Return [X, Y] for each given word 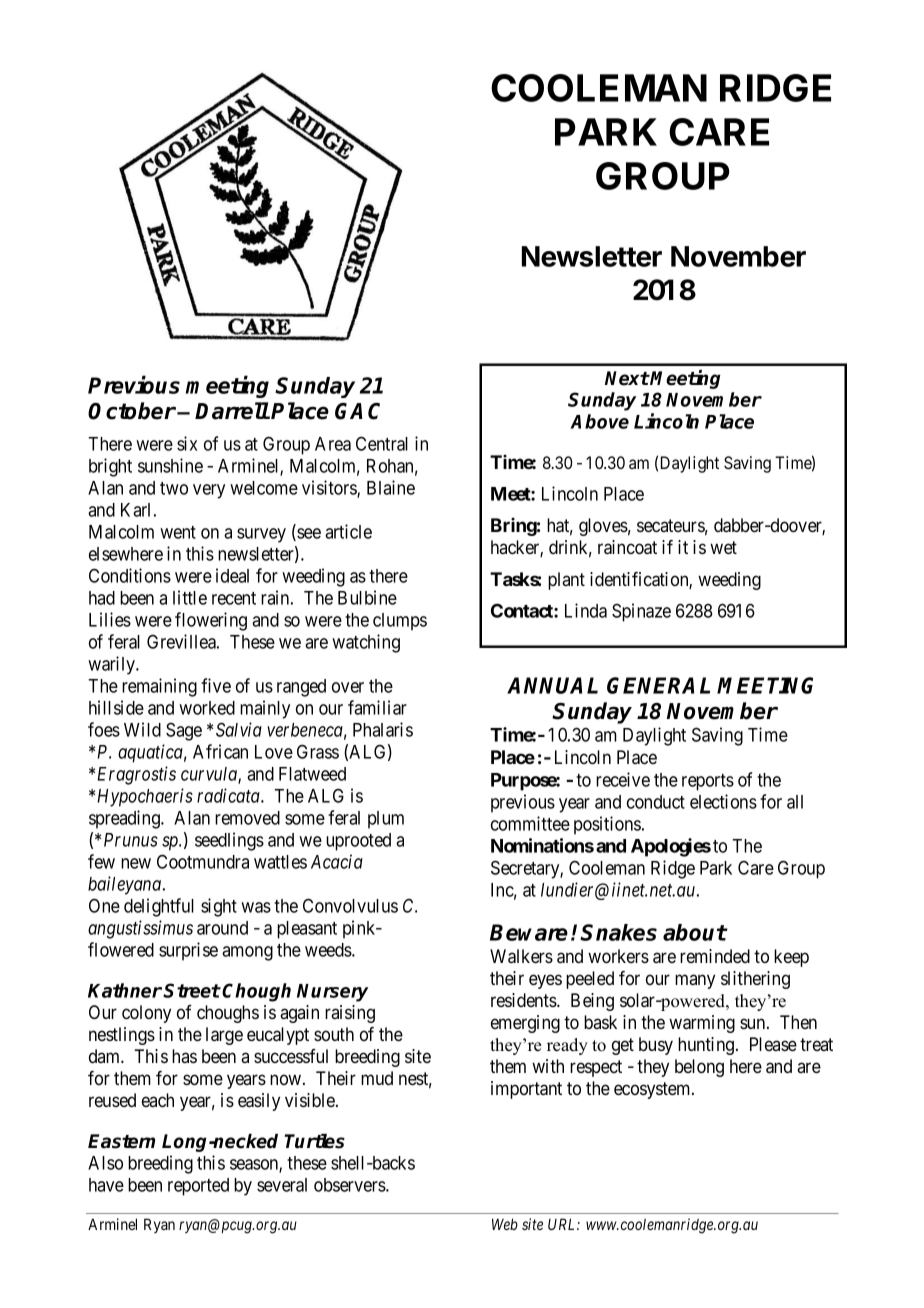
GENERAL [658, 685]
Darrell [232, 411]
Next [627, 378]
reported [198, 1187]
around [222, 928]
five [216, 685]
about [695, 932]
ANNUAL [552, 685]
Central [382, 443]
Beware [529, 932]
